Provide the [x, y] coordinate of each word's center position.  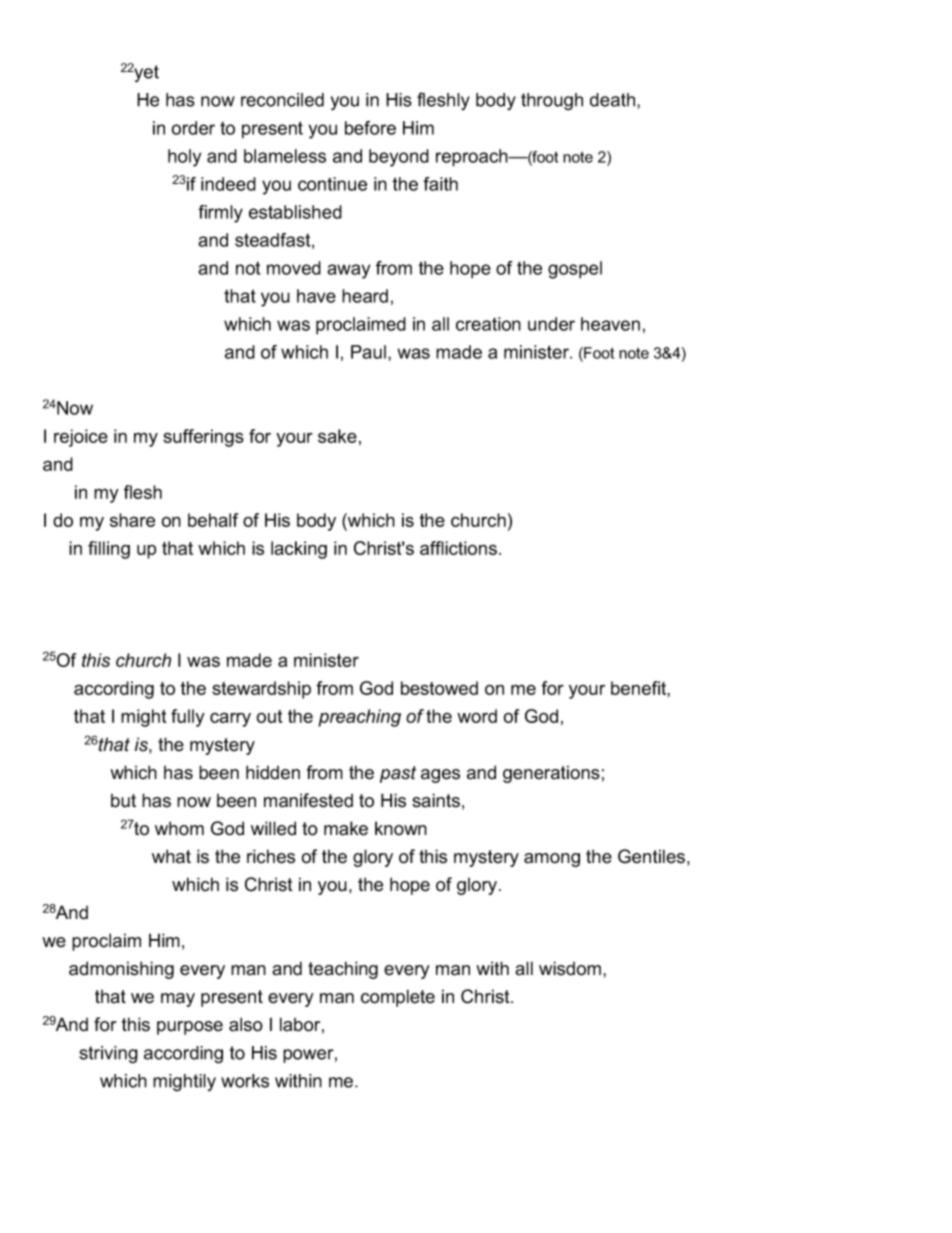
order [193, 128]
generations [551, 774]
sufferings [203, 438]
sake [337, 436]
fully [188, 718]
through [552, 102]
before [370, 128]
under [551, 324]
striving [108, 1055]
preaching [359, 718]
